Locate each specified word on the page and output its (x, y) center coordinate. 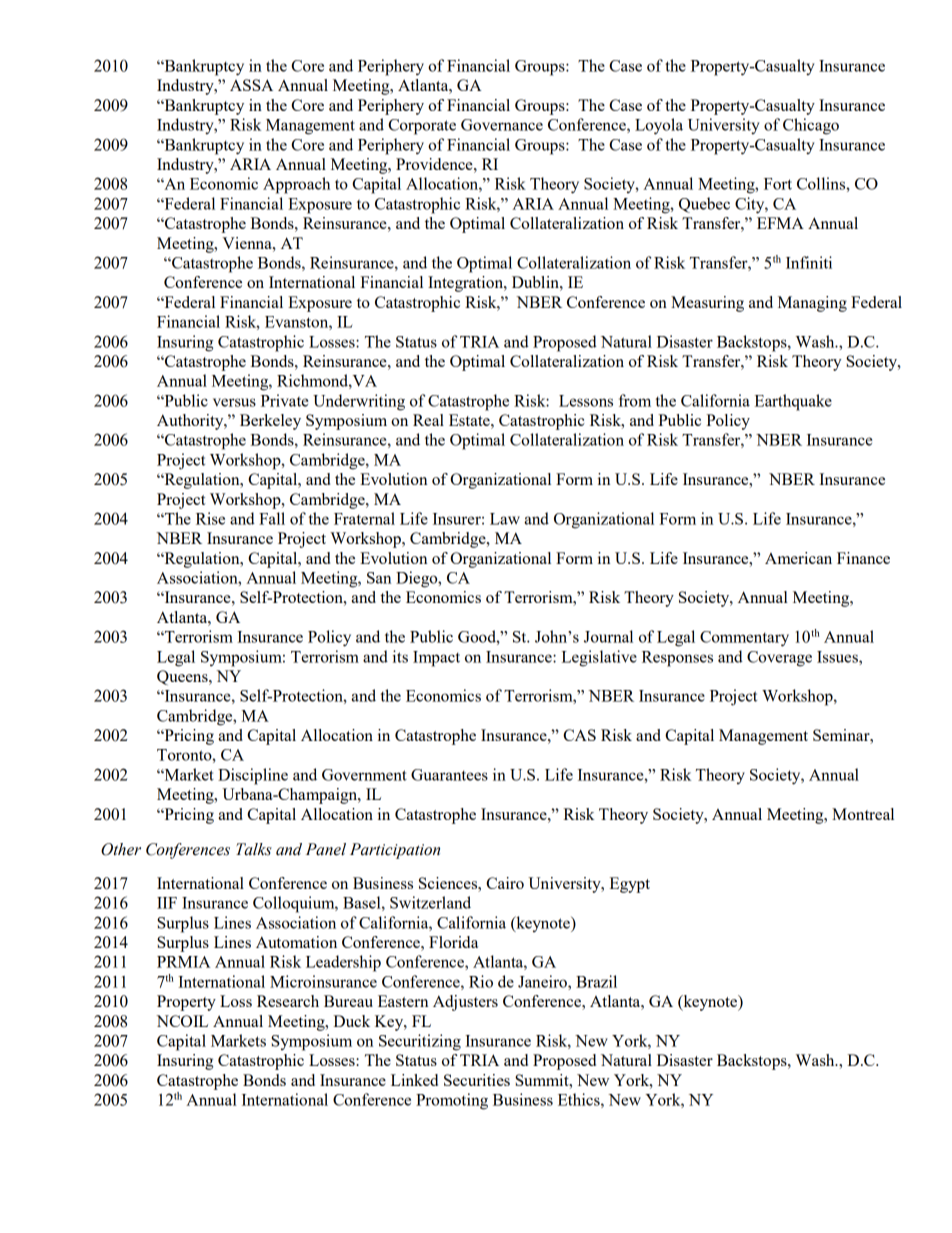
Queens (183, 677)
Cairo (505, 883)
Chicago (811, 126)
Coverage (779, 659)
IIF (167, 903)
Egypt (630, 885)
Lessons (586, 401)
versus (234, 402)
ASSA (251, 85)
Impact (436, 659)
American (798, 558)
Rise (210, 518)
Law (505, 519)
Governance (502, 125)
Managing (812, 304)
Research (288, 1001)
